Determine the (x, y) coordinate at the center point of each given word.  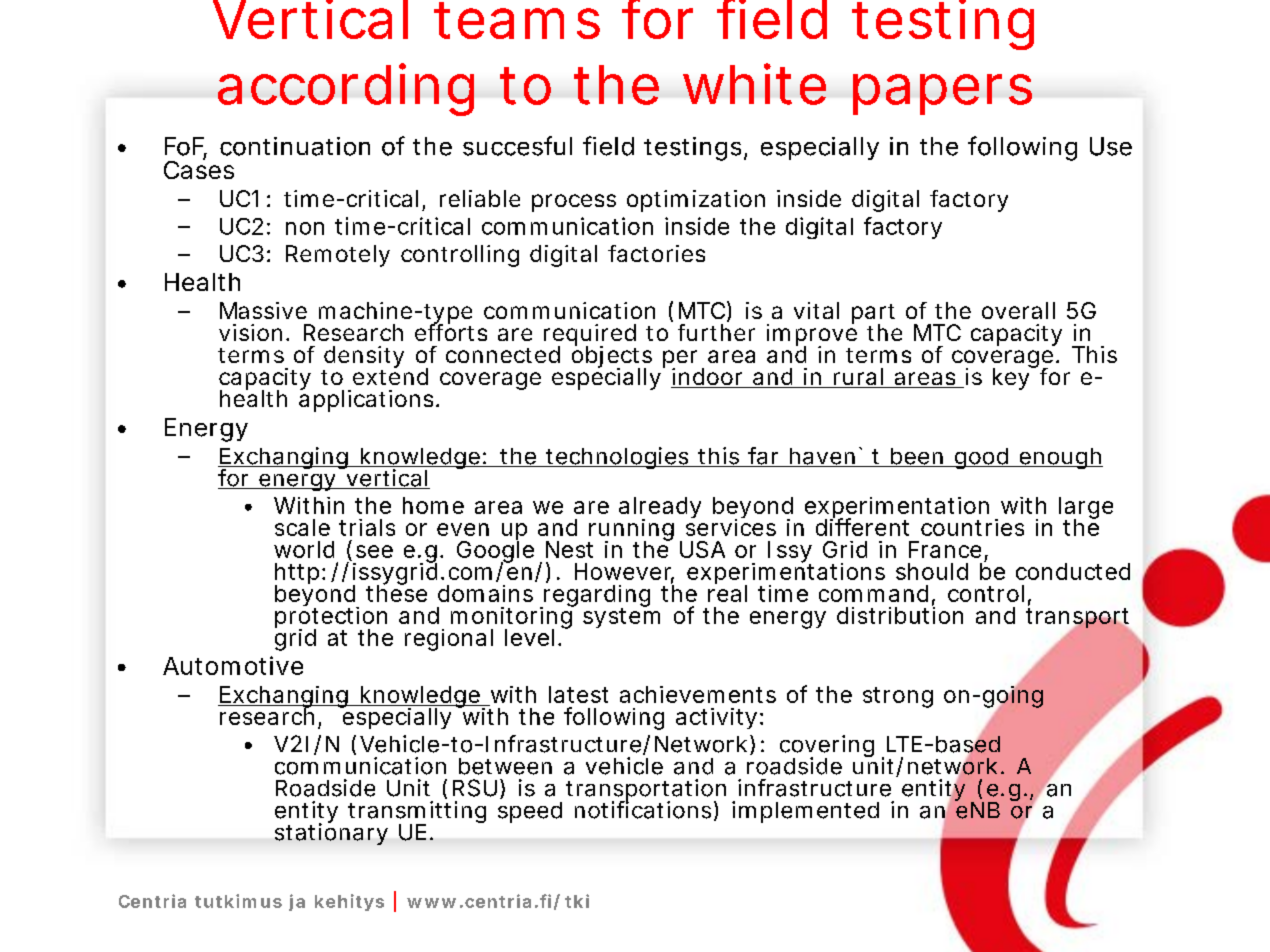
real (727, 592)
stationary (331, 833)
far (766, 457)
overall (1018, 310)
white (754, 84)
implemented (805, 812)
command (877, 594)
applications (369, 400)
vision (254, 332)
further (716, 332)
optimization (696, 201)
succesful (517, 146)
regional (449, 640)
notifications (646, 810)
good (984, 458)
